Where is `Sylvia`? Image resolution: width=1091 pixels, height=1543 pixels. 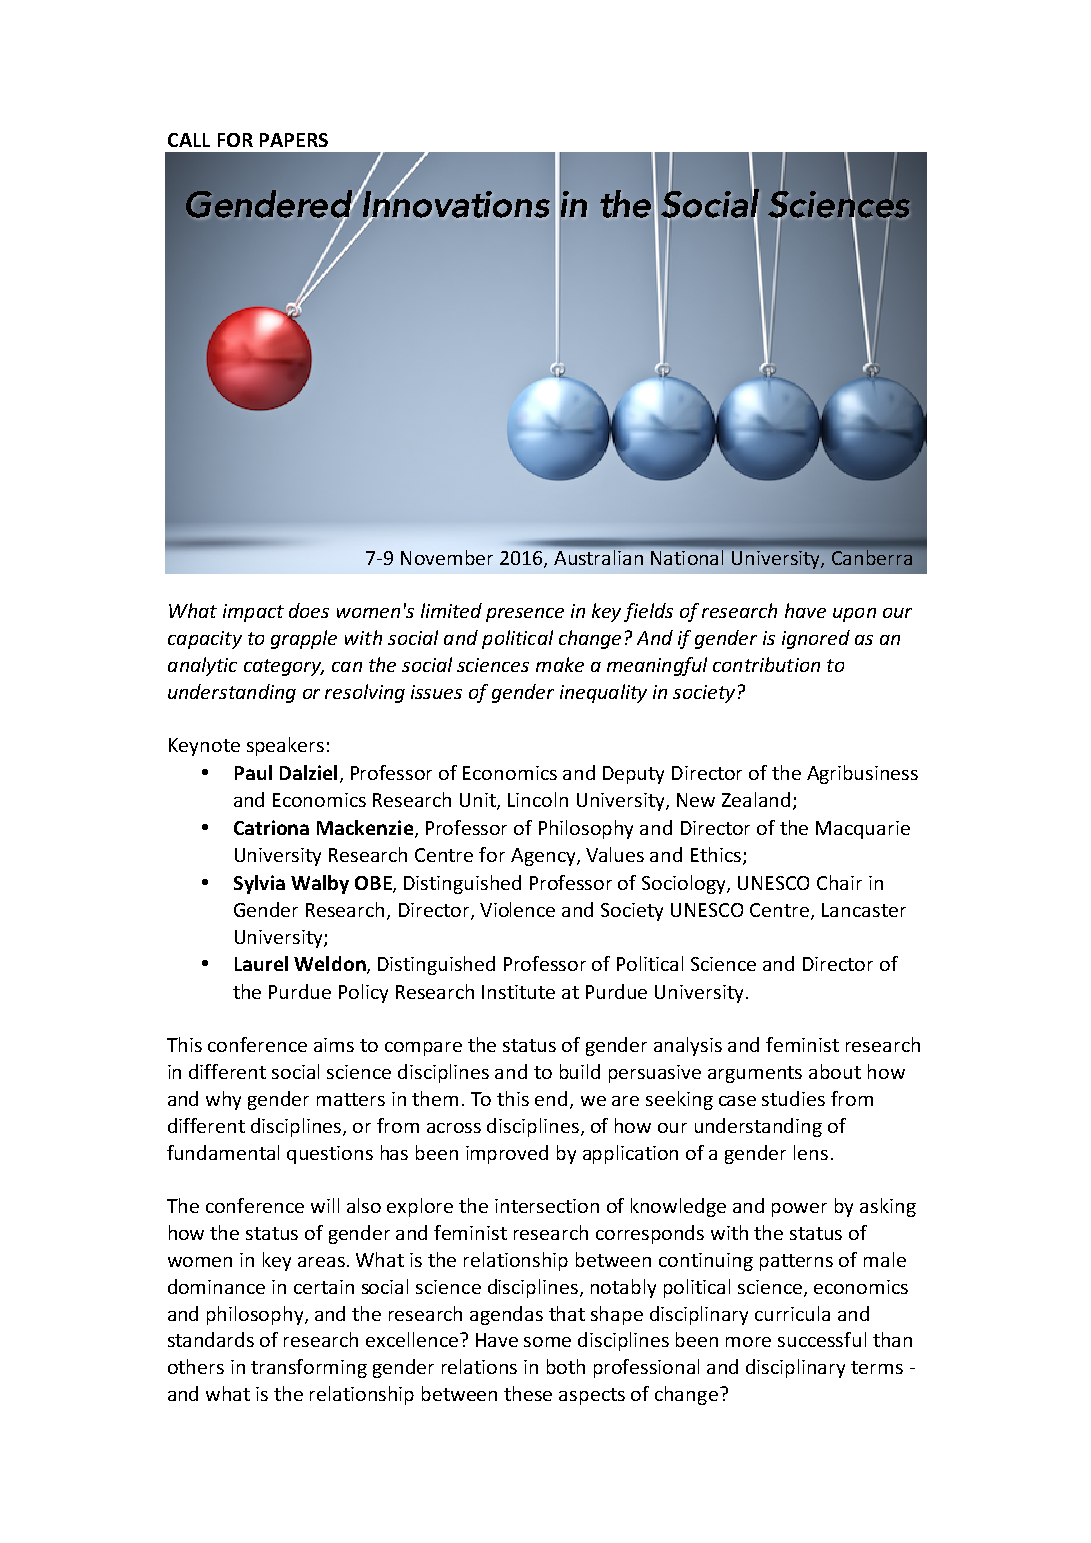 Sylvia is located at coordinates (259, 884).
